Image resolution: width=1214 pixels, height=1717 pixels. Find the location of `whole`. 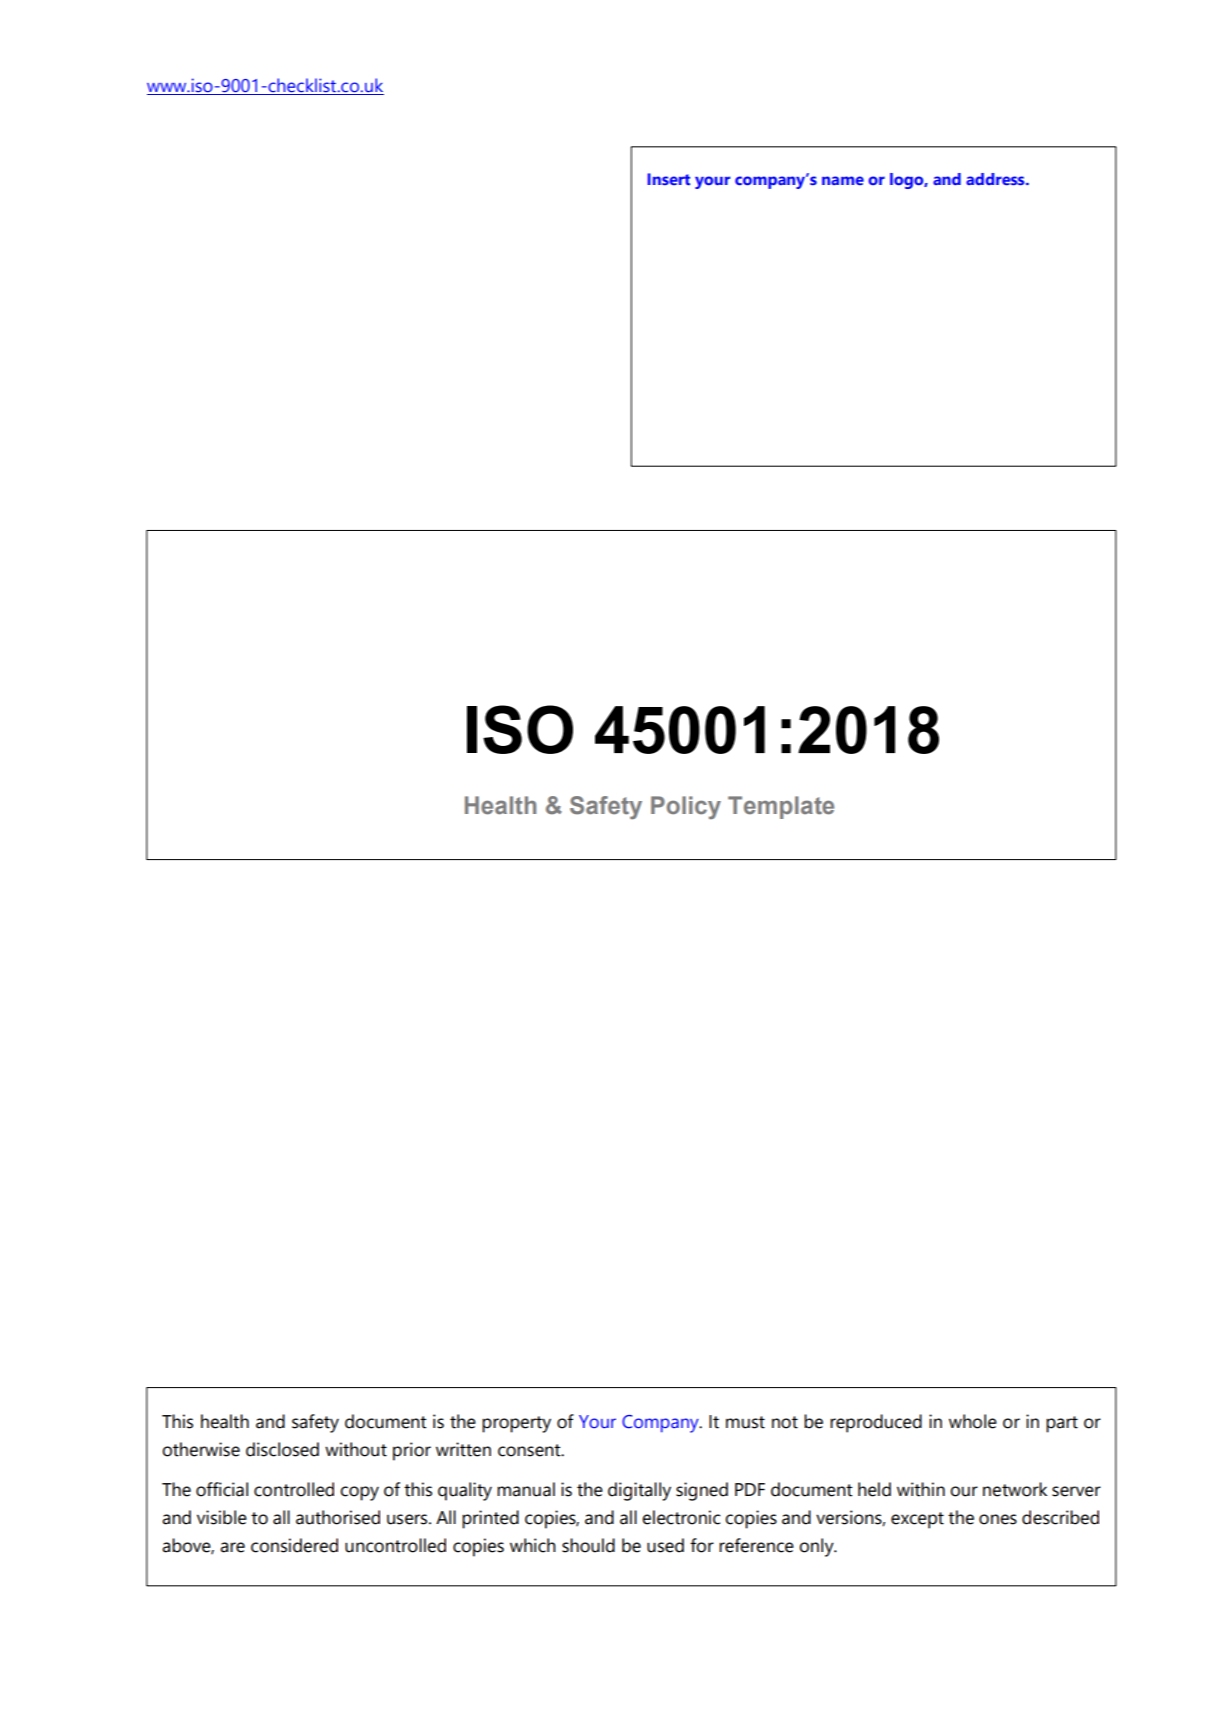

whole is located at coordinates (973, 1421).
